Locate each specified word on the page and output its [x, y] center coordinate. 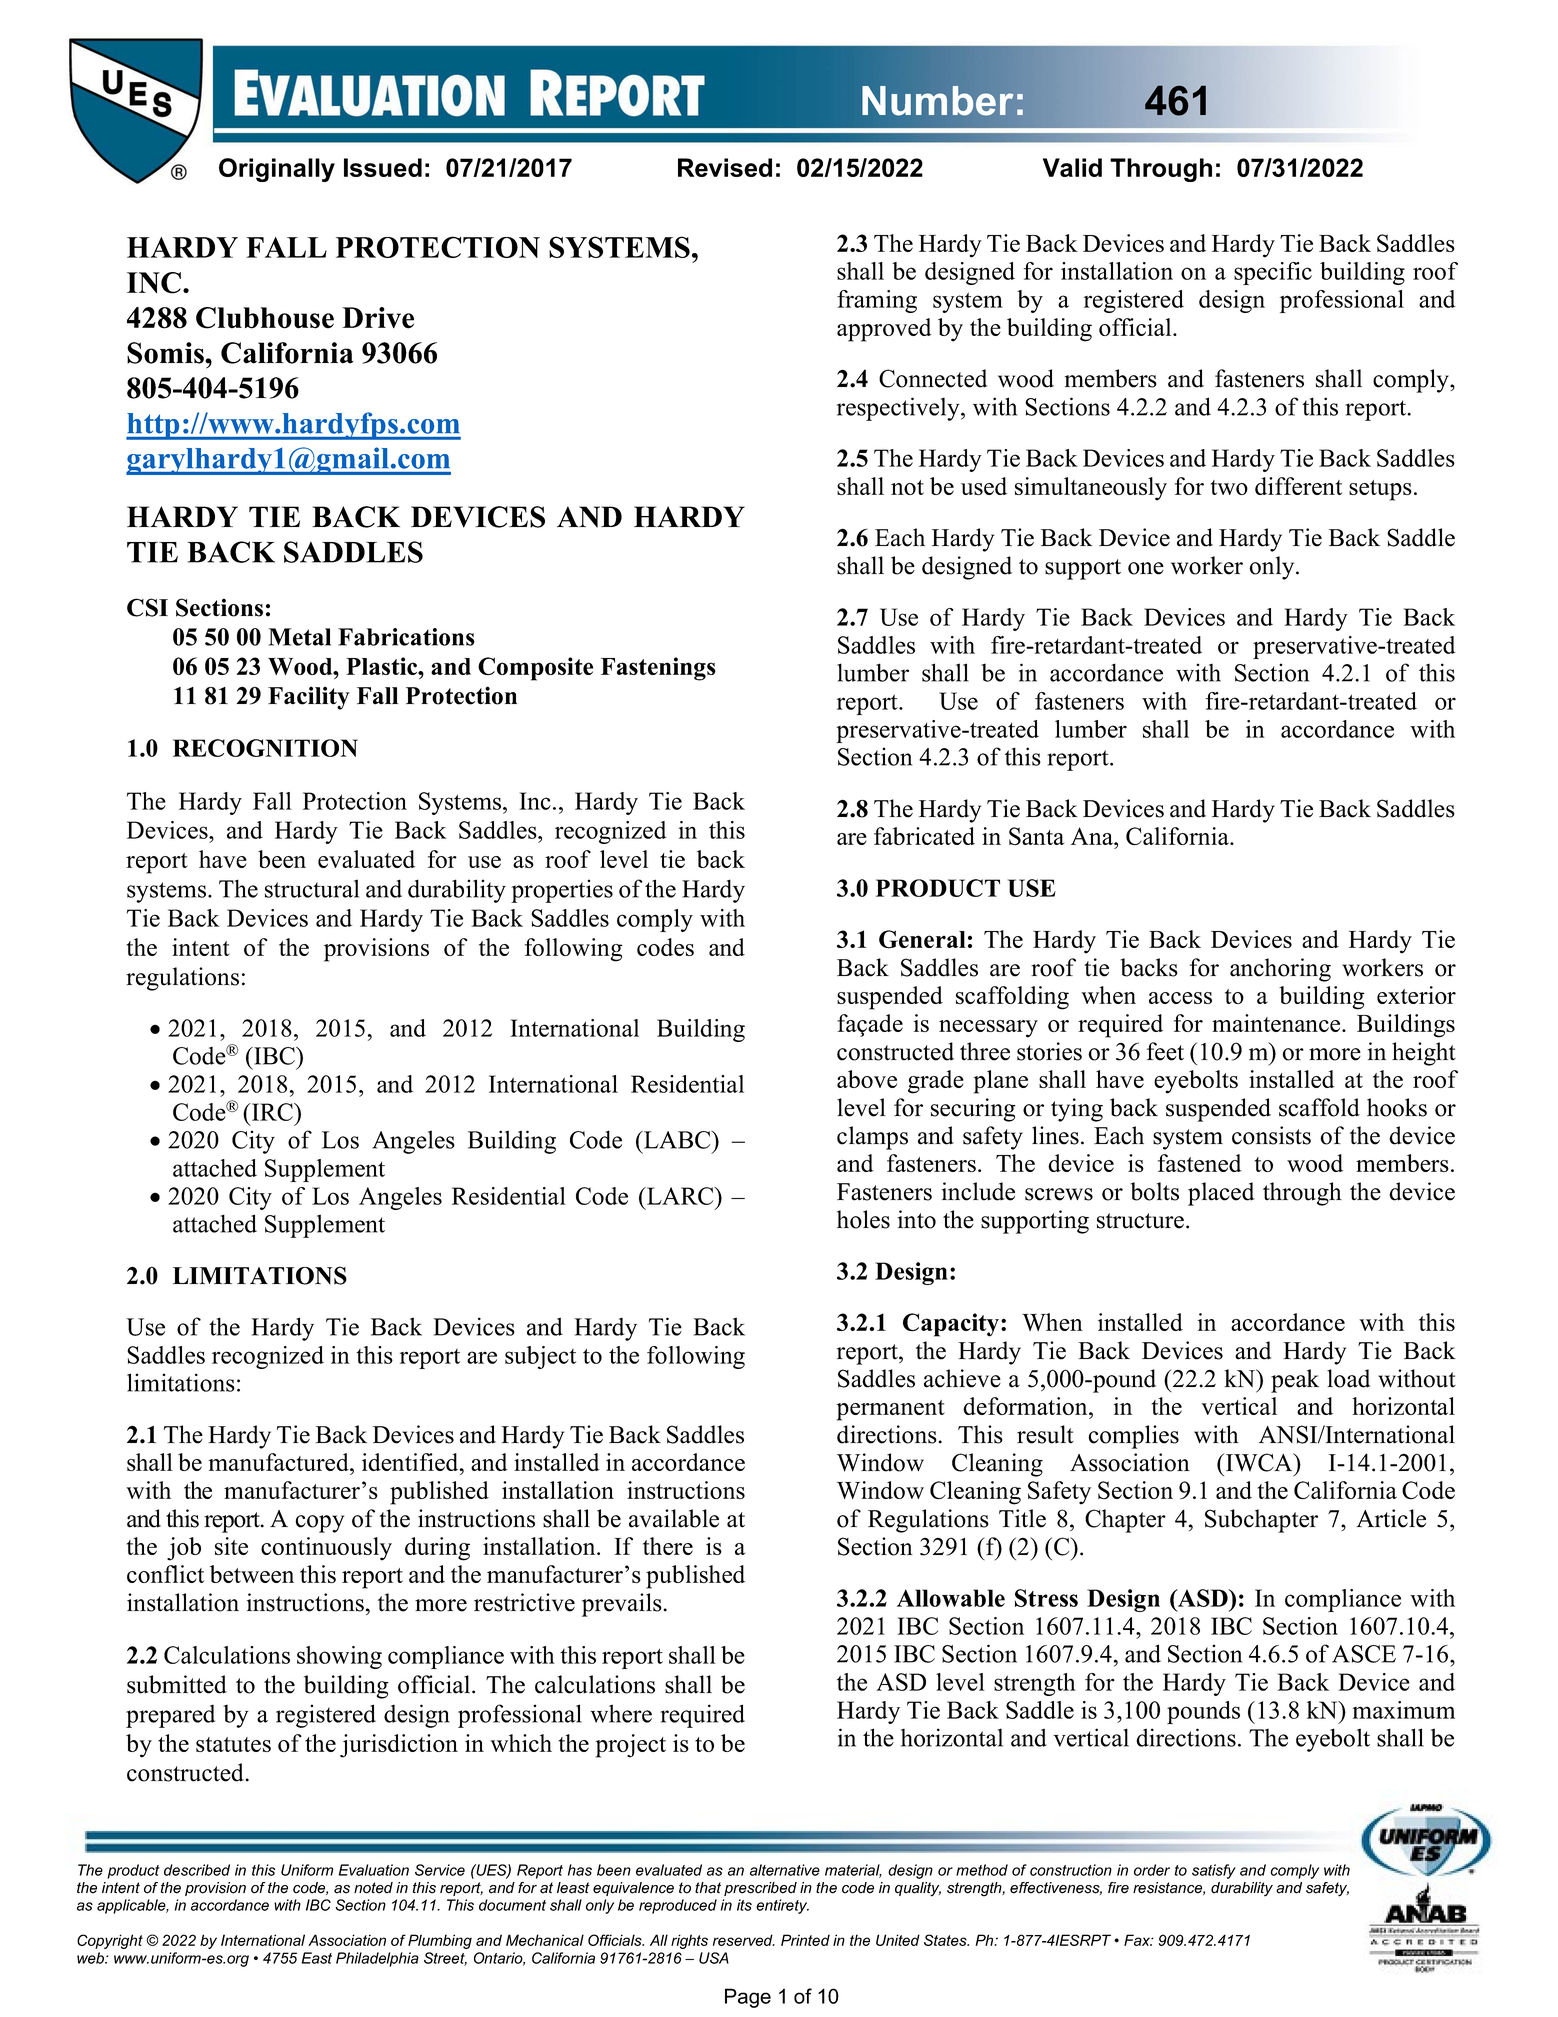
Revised [725, 167]
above [867, 1079]
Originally [277, 170]
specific [1273, 273]
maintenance [1277, 1023]
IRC [272, 1112]
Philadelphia [377, 1959]
